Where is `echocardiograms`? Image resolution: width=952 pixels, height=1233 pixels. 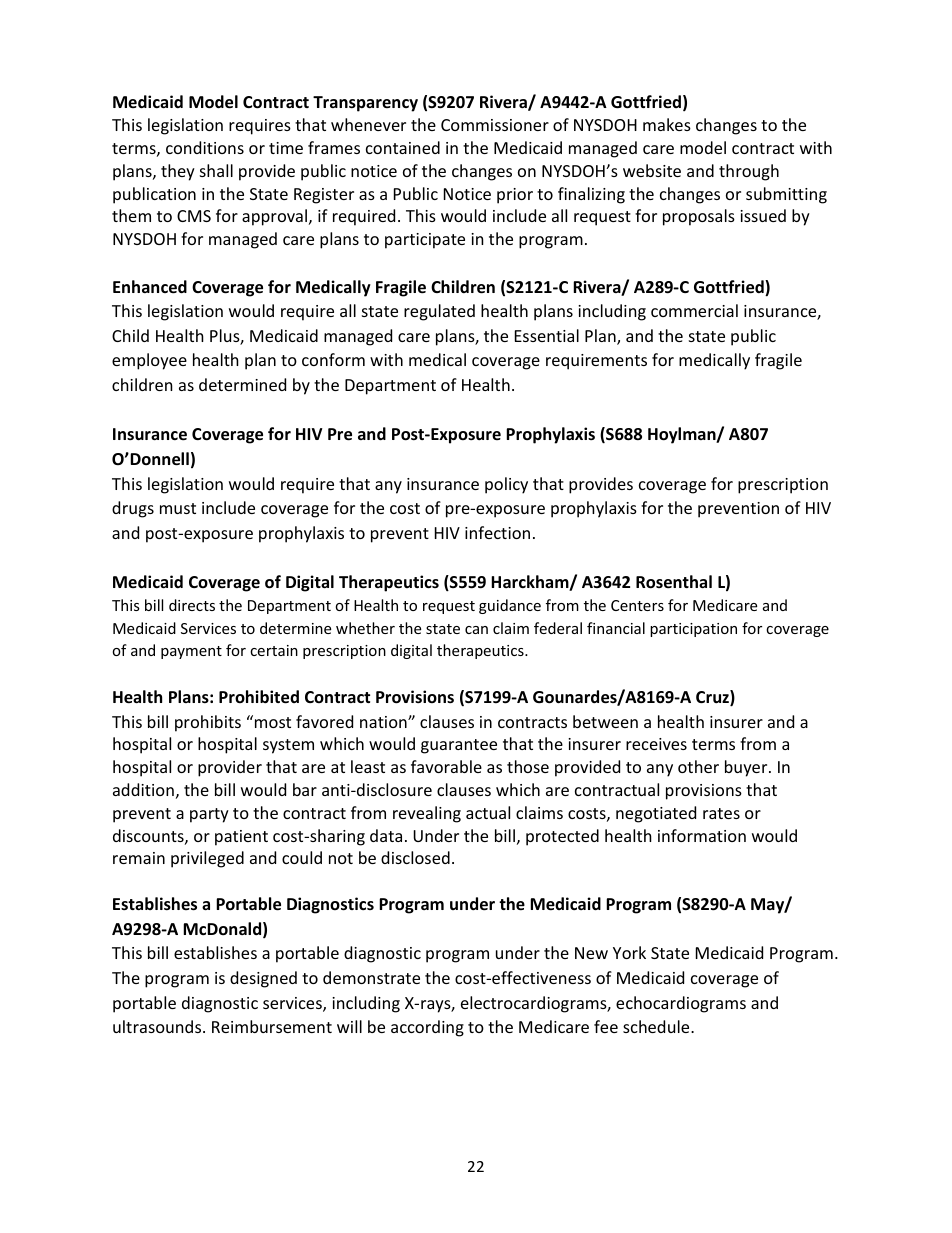 echocardiograms is located at coordinates (681, 1004).
